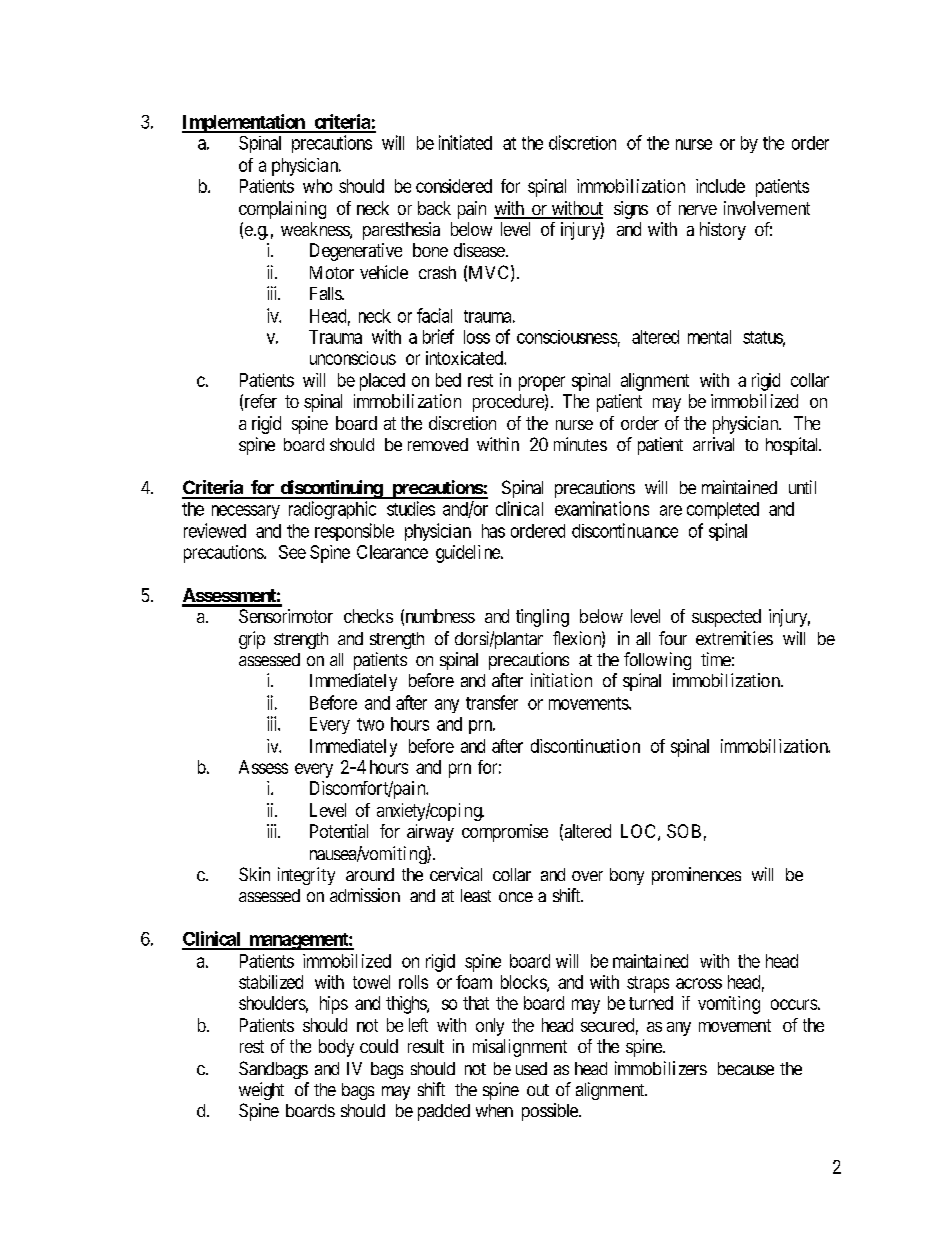  What do you see at coordinates (465, 142) in the image?
I see `initiated` at bounding box center [465, 142].
